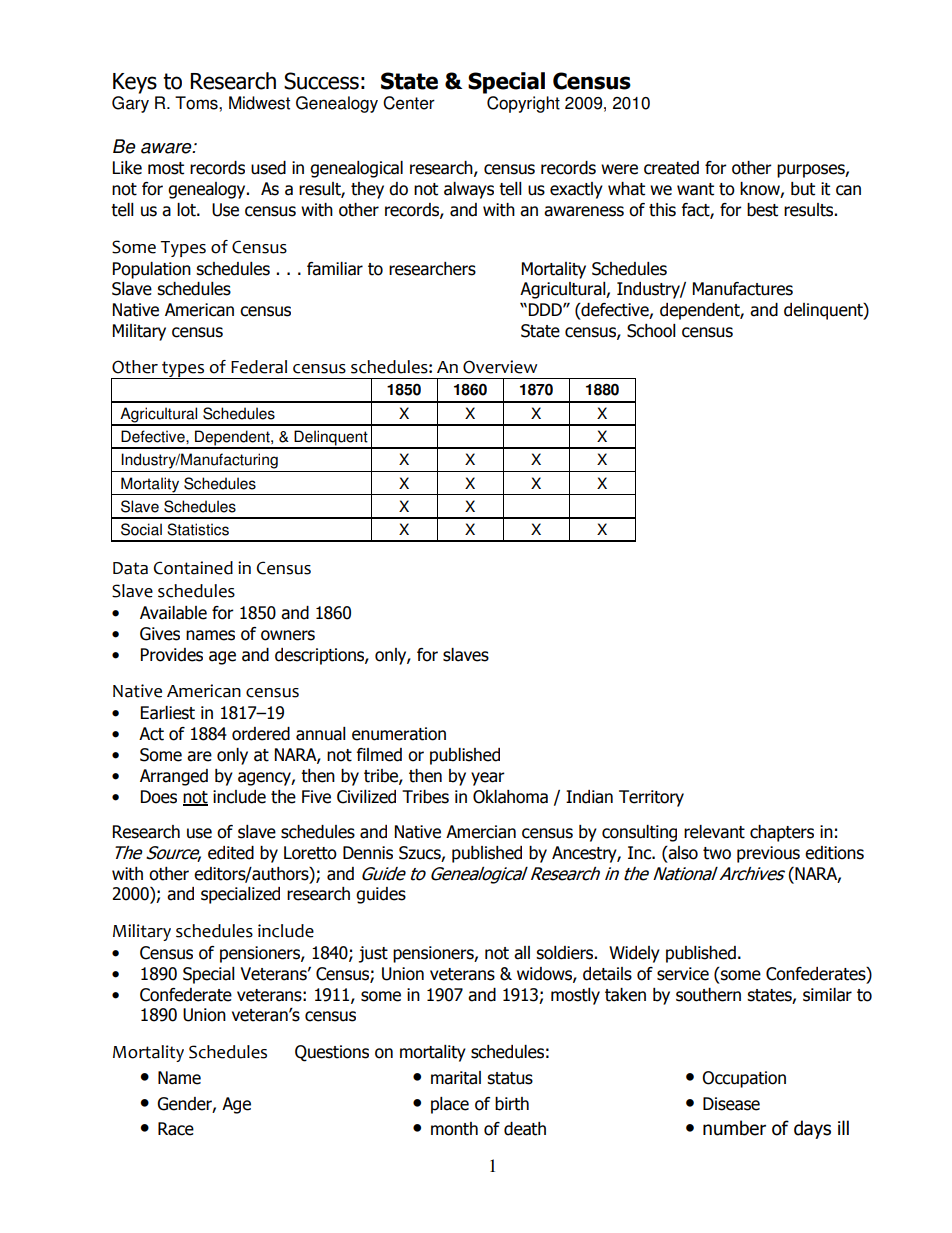 The width and height of the image is (952, 1233). Describe the element at coordinates (523, 104) in the image. I see `Copyright` at that location.
